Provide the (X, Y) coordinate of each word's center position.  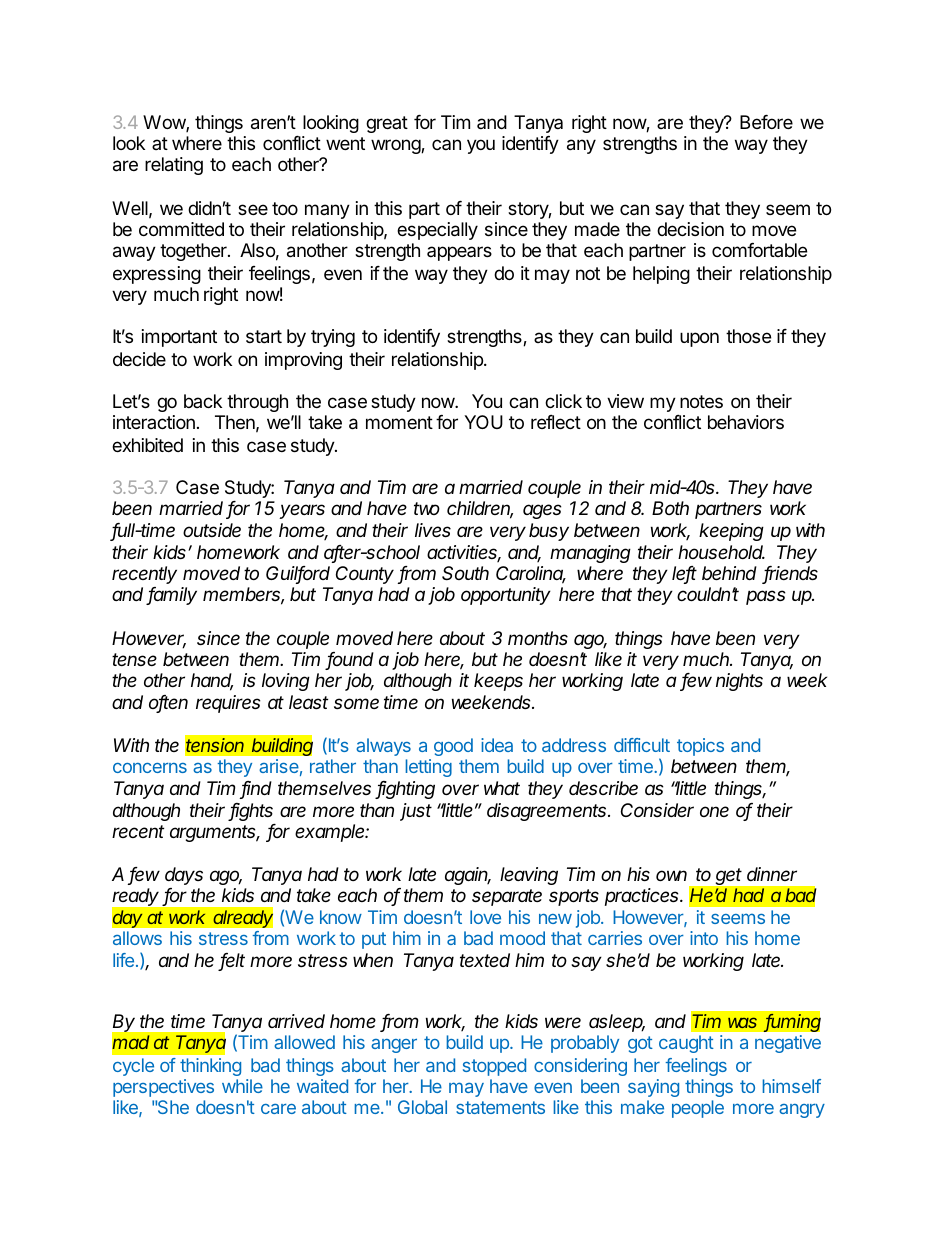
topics (700, 747)
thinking (210, 1067)
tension (215, 745)
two (427, 508)
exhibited (147, 445)
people (698, 1109)
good (453, 747)
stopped (494, 1067)
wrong (396, 146)
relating (174, 166)
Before (766, 122)
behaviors (746, 422)
